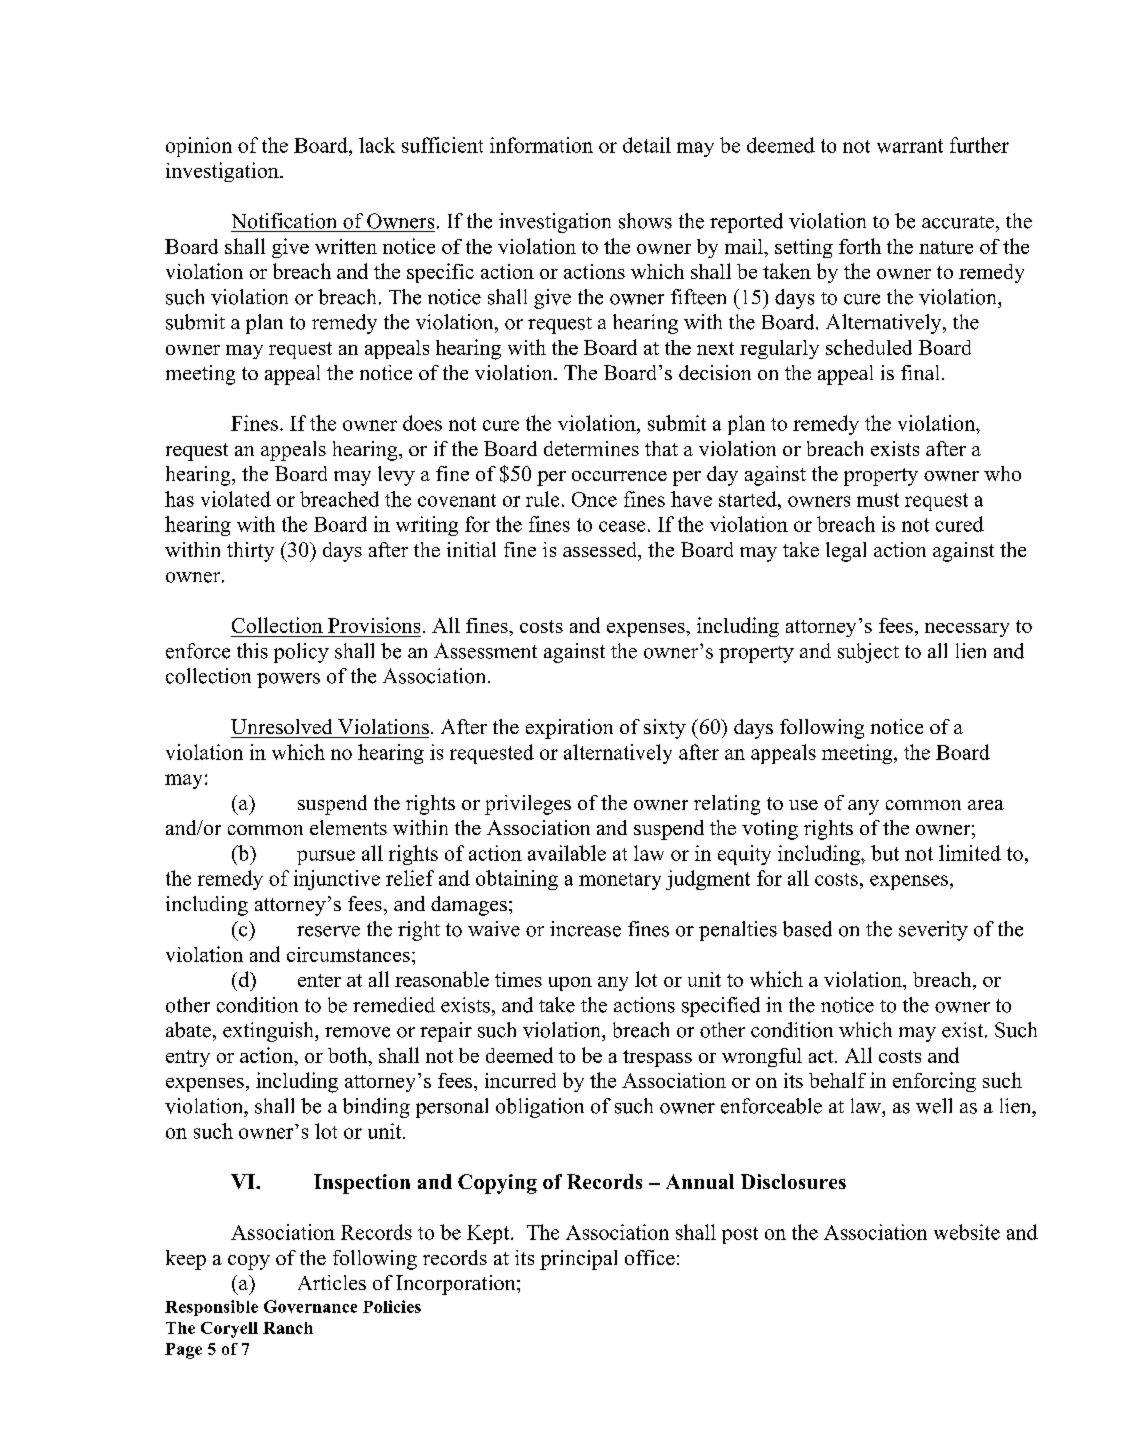  I want to click on Notification, so click(284, 221).
